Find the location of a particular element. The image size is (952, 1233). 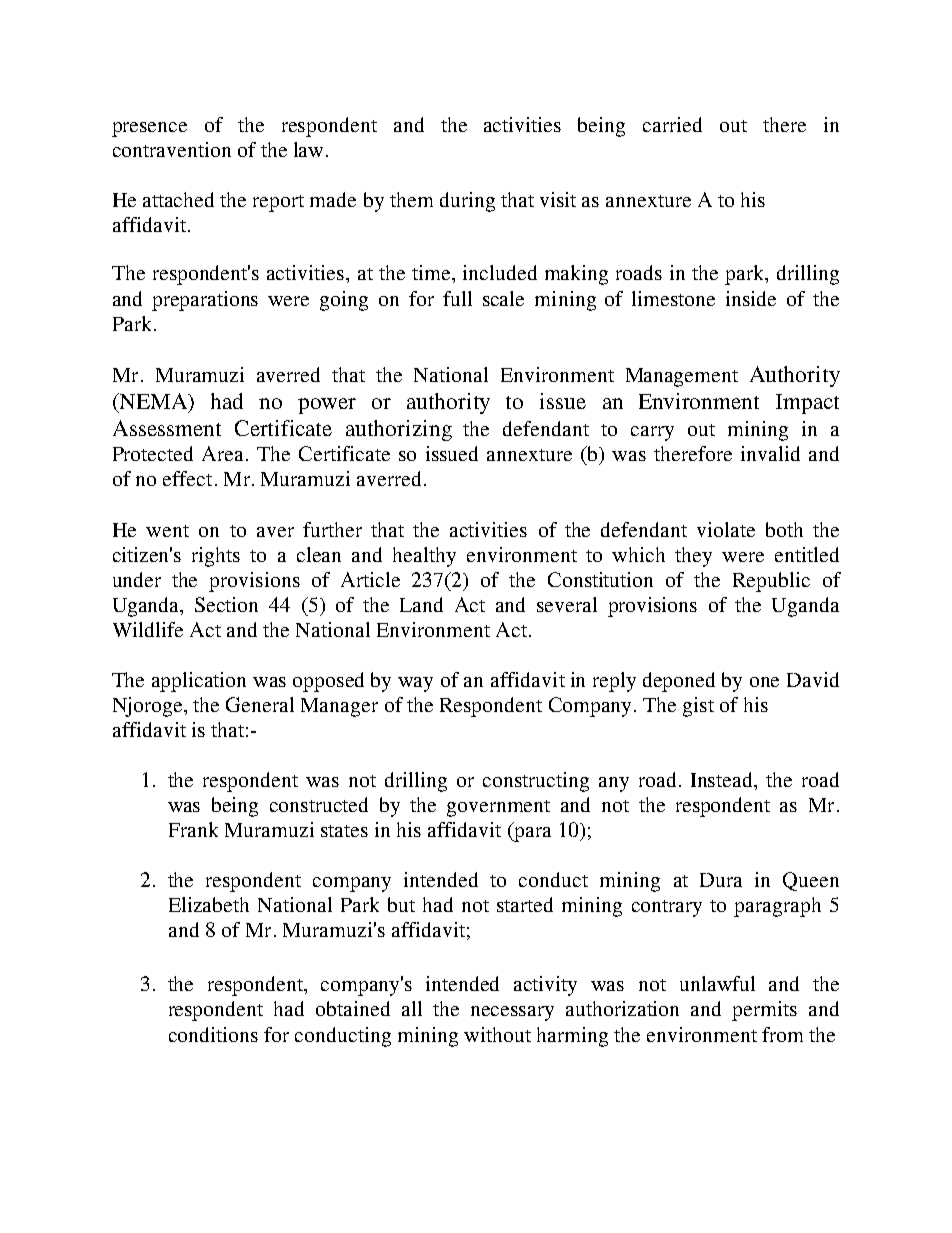

necessary is located at coordinates (512, 1013).
